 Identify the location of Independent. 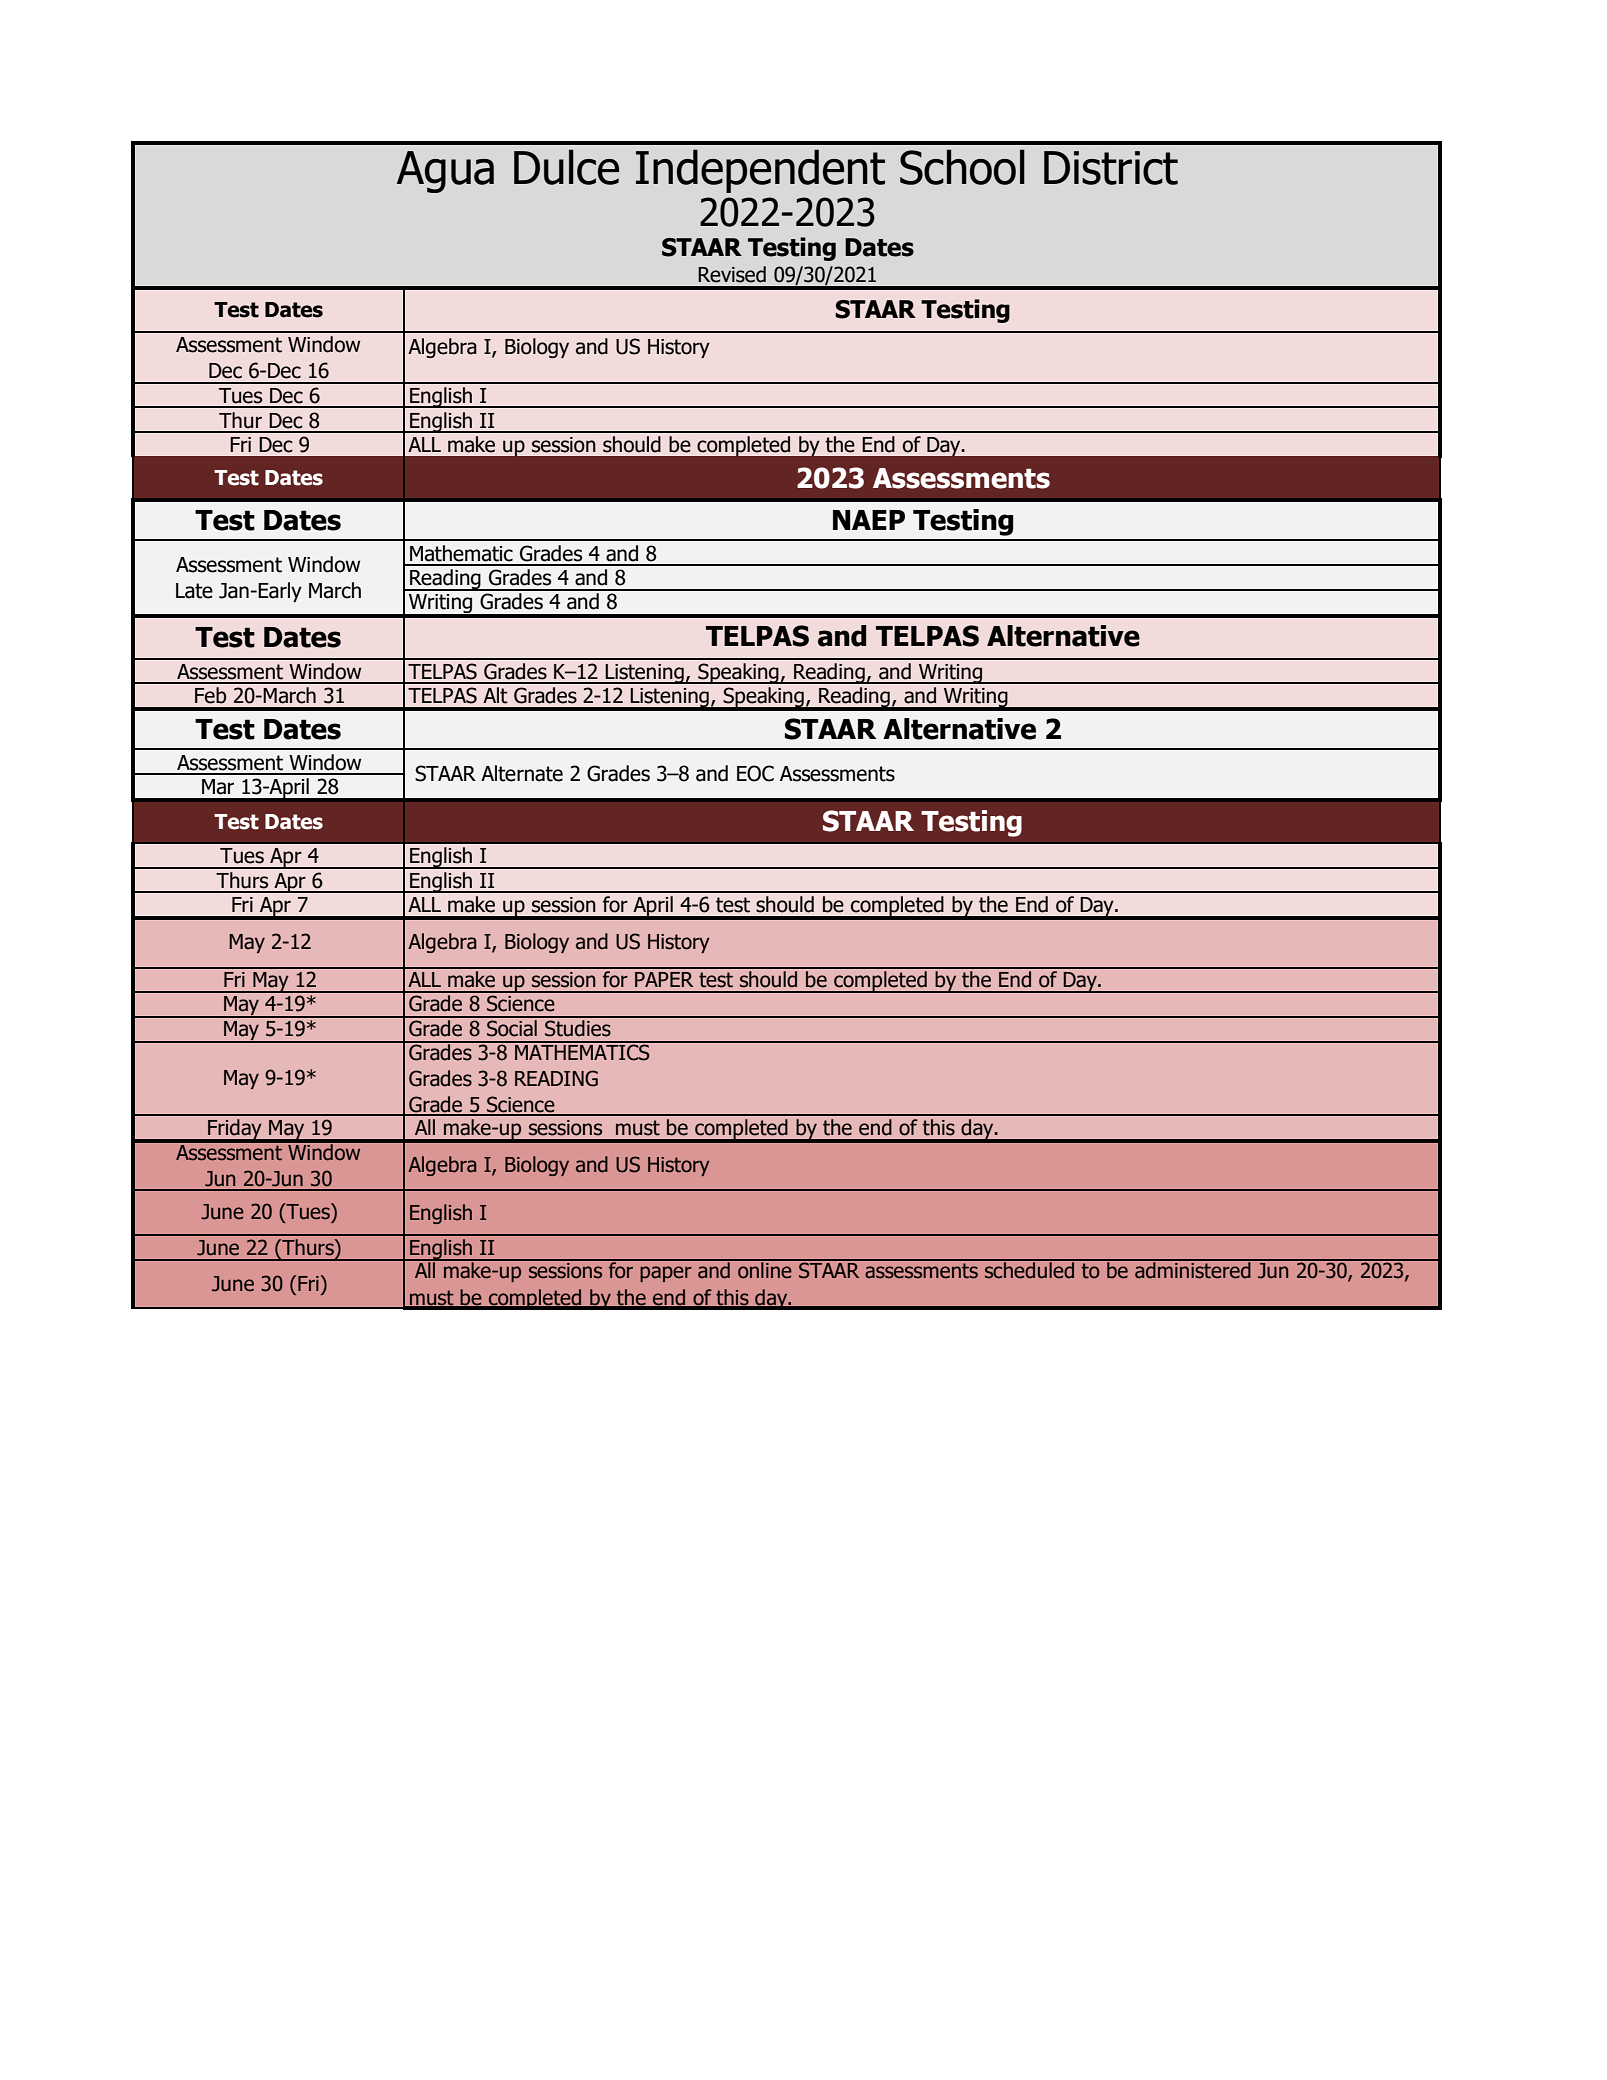
(760, 171).
